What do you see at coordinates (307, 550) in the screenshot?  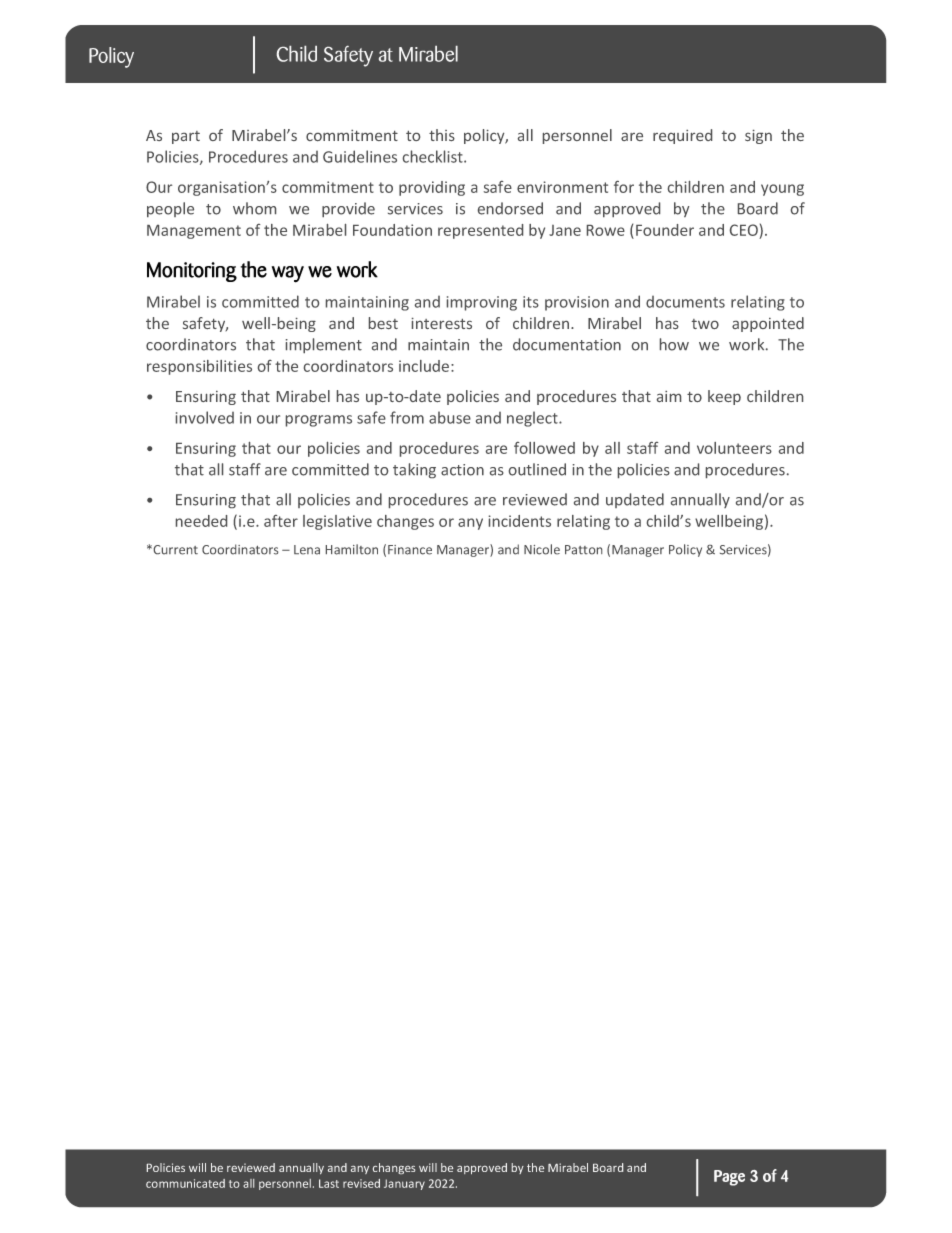 I see `Lena` at bounding box center [307, 550].
